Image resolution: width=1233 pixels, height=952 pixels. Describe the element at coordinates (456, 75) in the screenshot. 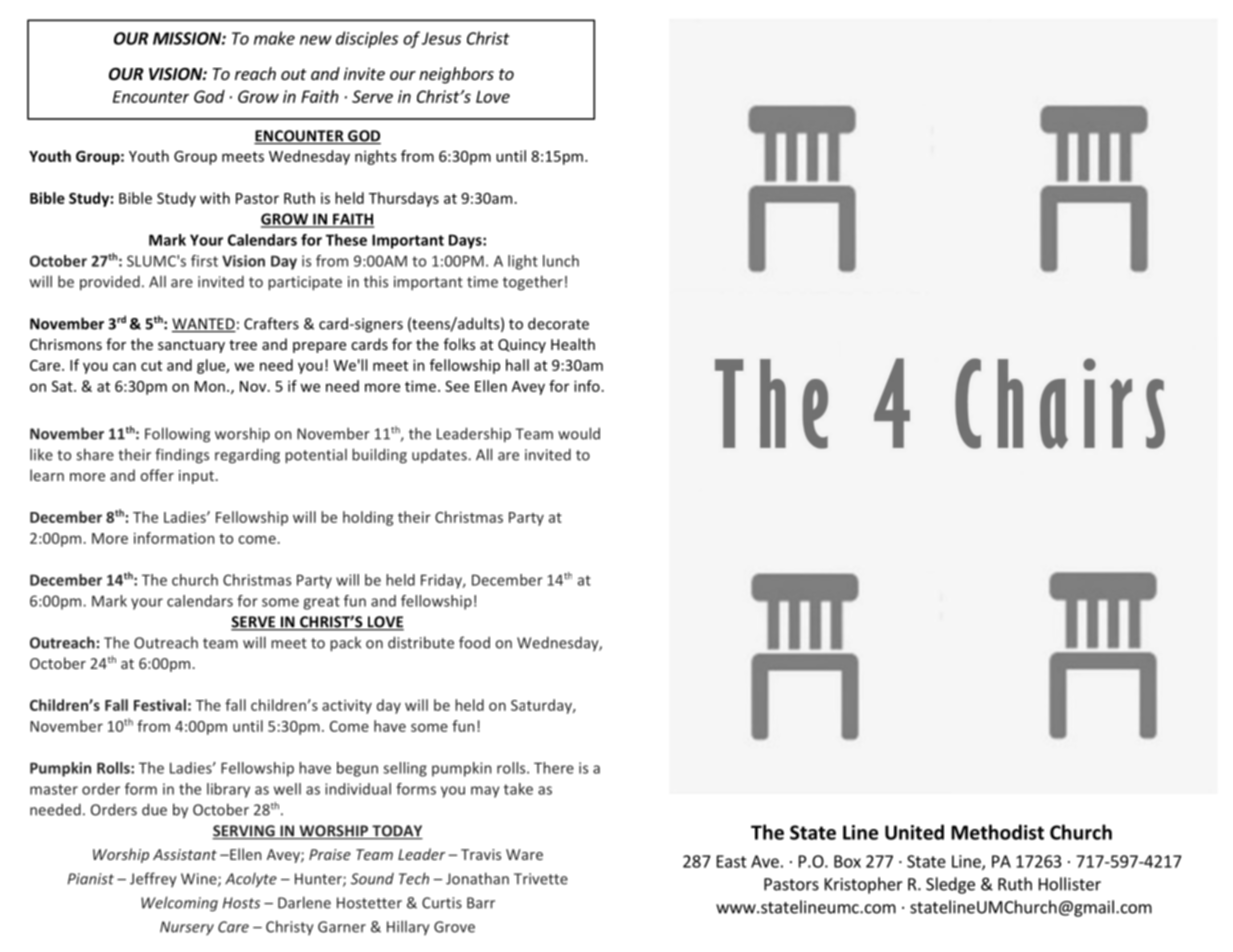

I see `neighbors` at that location.
